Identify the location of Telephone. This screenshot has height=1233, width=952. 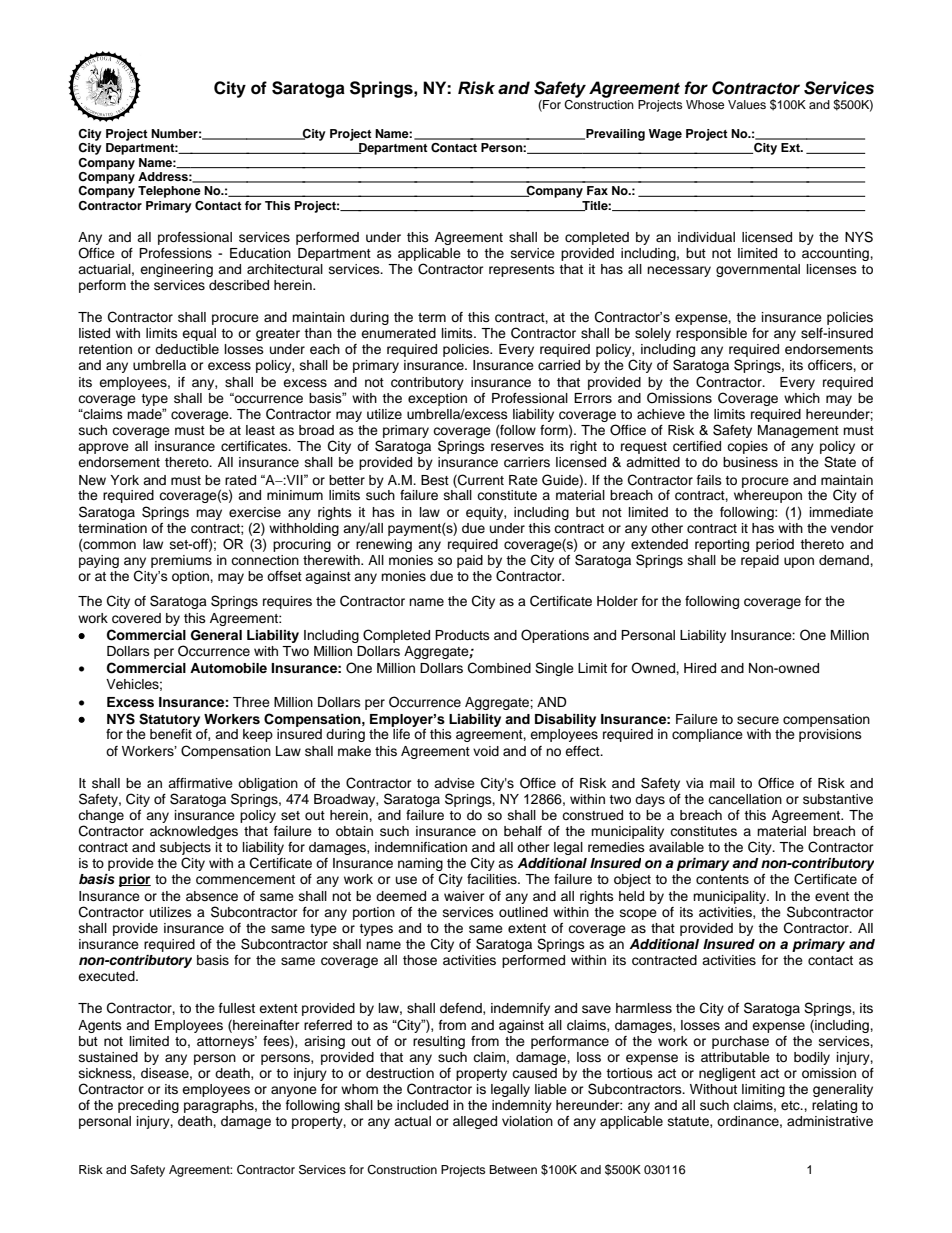
(169, 192).
